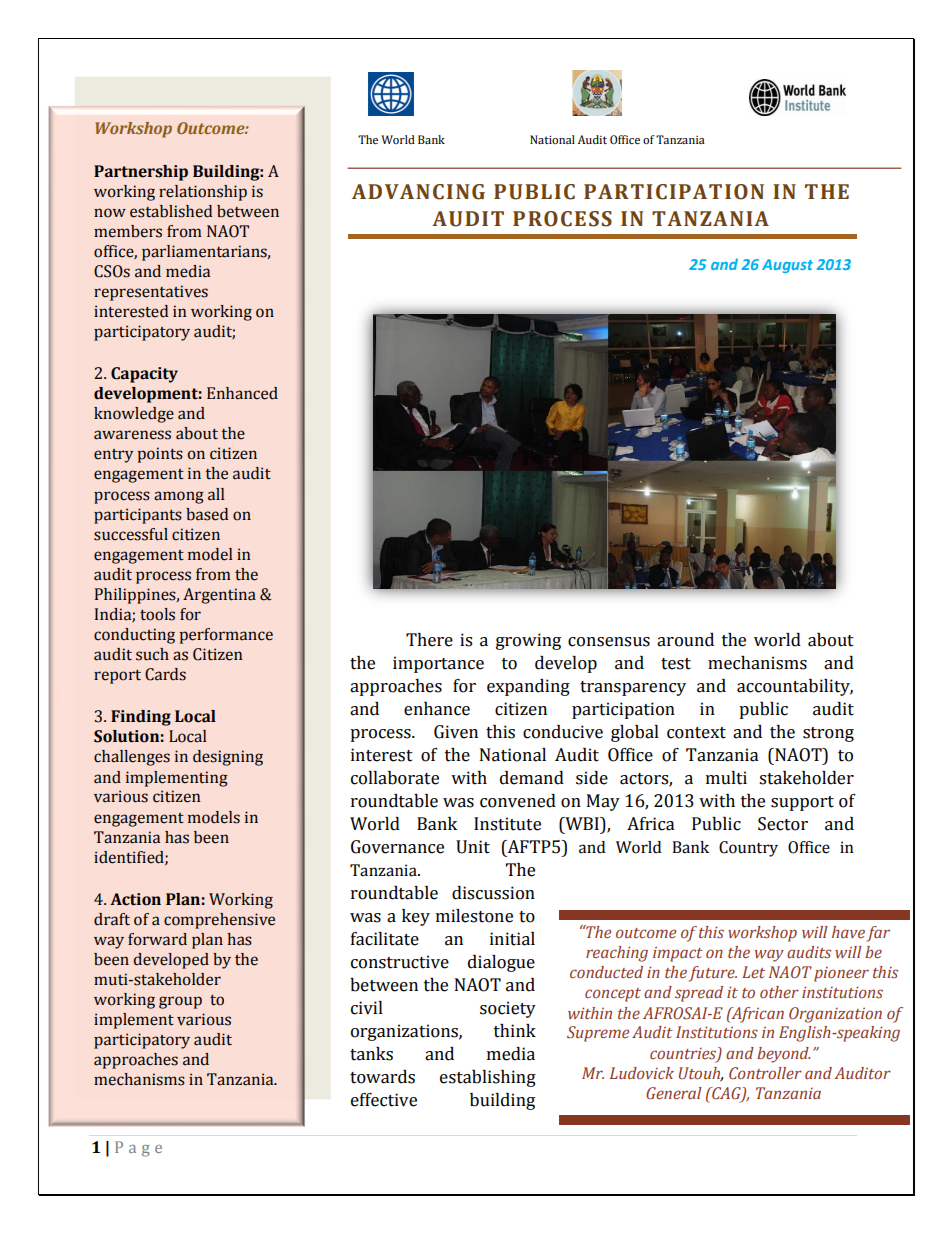  Describe the element at coordinates (203, 193) in the screenshot. I see `relationship` at that location.
